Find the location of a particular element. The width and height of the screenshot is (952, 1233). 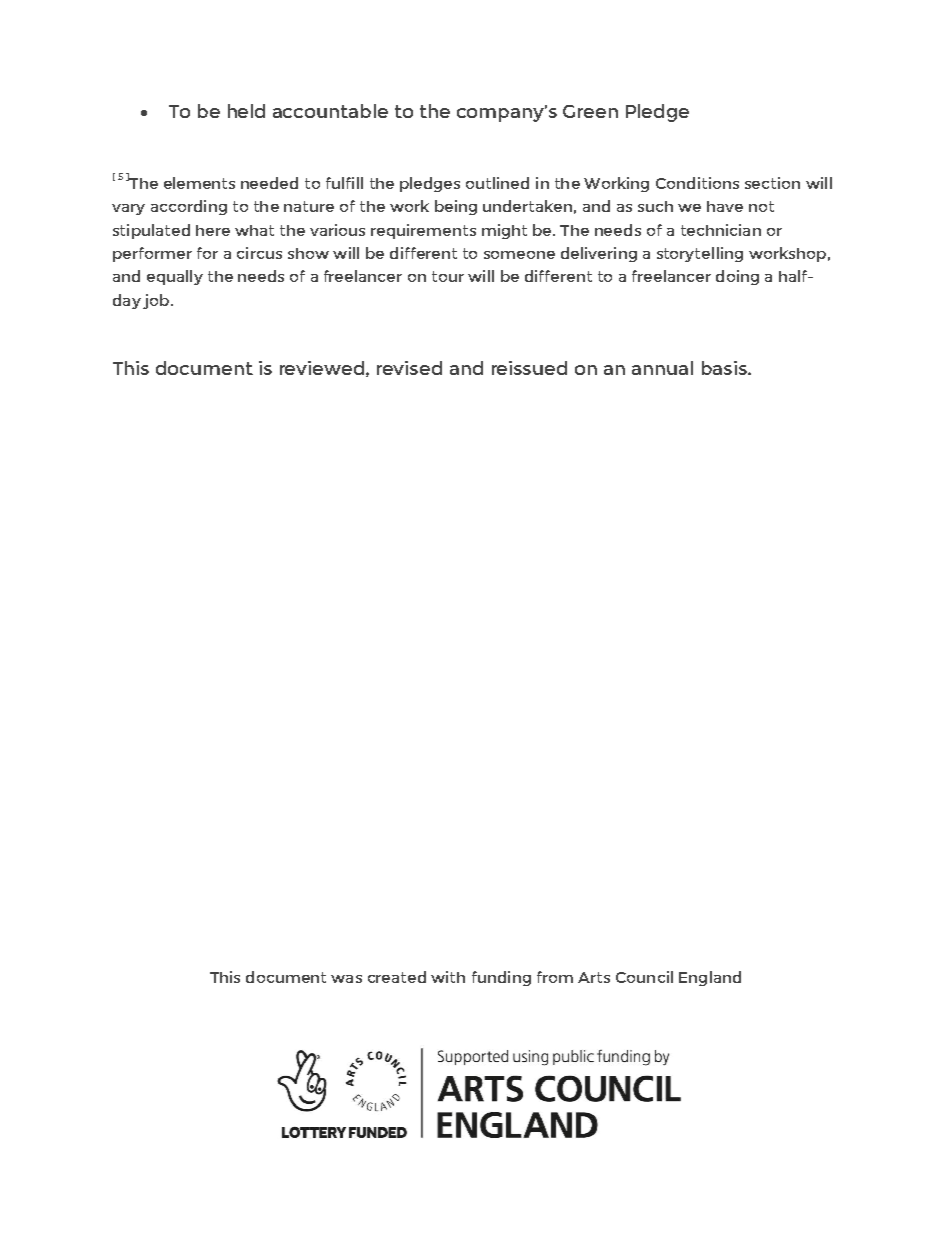

held is located at coordinates (246, 111).
